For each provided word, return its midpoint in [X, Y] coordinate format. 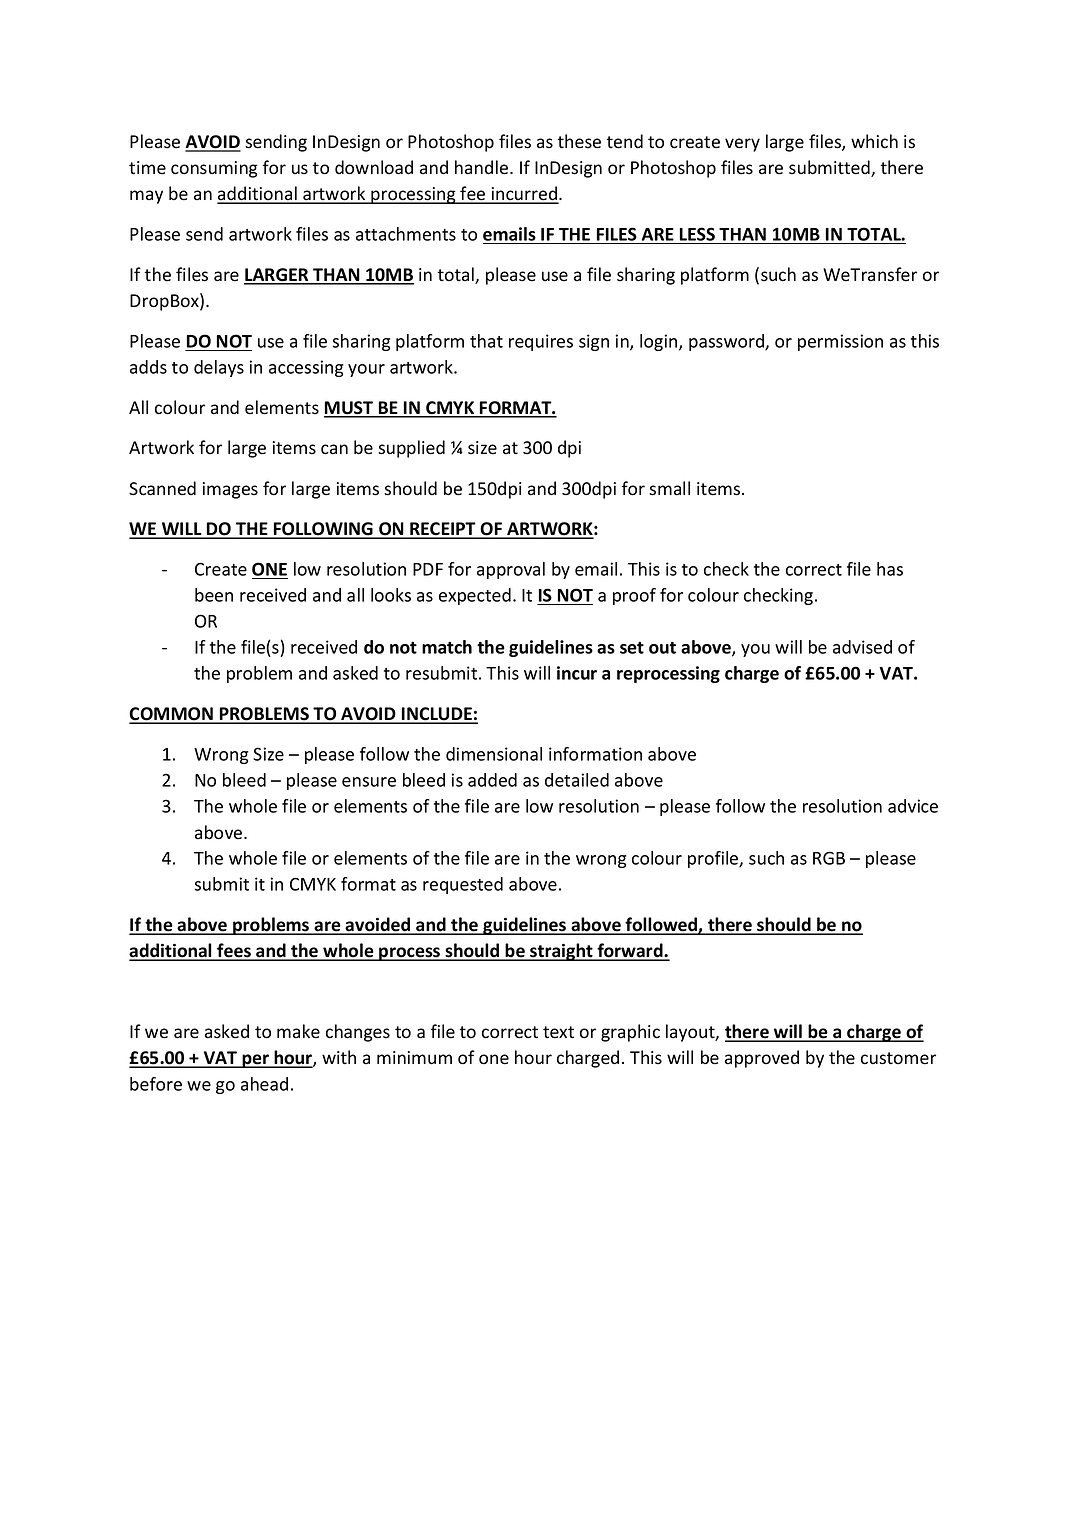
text [558, 1032]
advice [913, 806]
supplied [411, 449]
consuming [214, 169]
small [669, 488]
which [874, 141]
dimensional [494, 754]
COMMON [172, 715]
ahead [264, 1084]
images [230, 490]
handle [483, 167]
